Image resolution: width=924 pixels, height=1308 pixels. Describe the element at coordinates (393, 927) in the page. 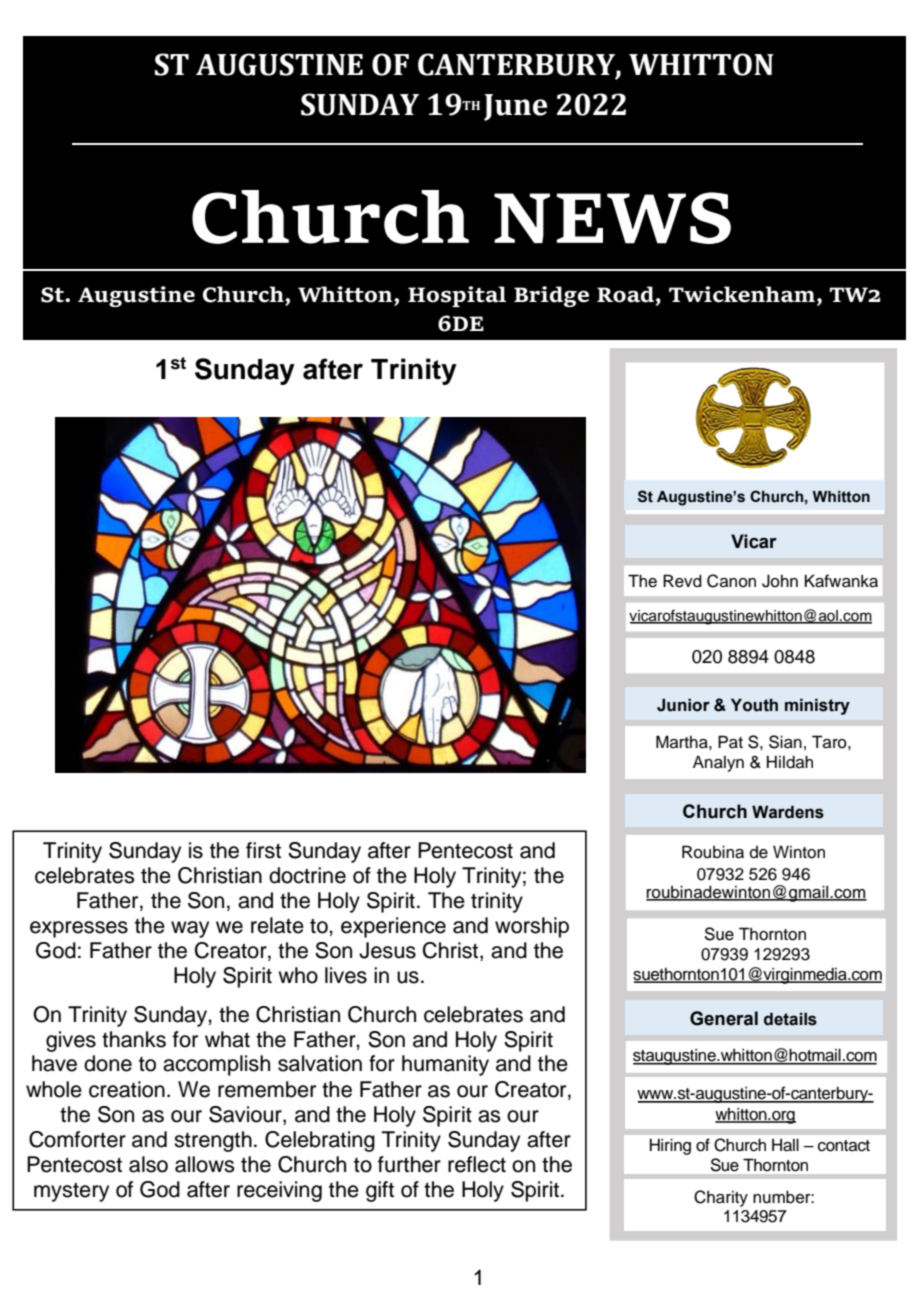

I see `experience` at that location.
